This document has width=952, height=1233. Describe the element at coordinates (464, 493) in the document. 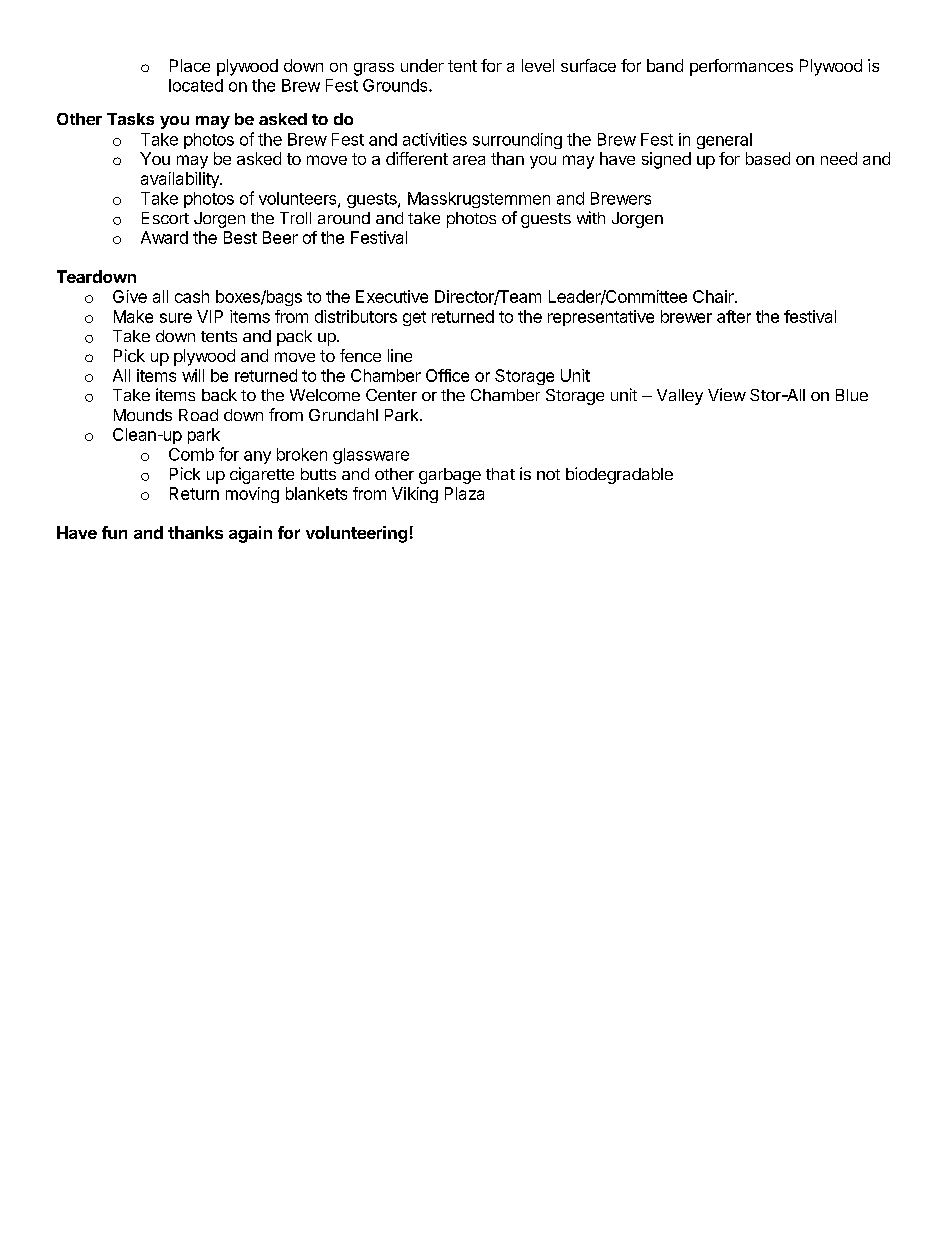

I see `Plaza` at that location.
